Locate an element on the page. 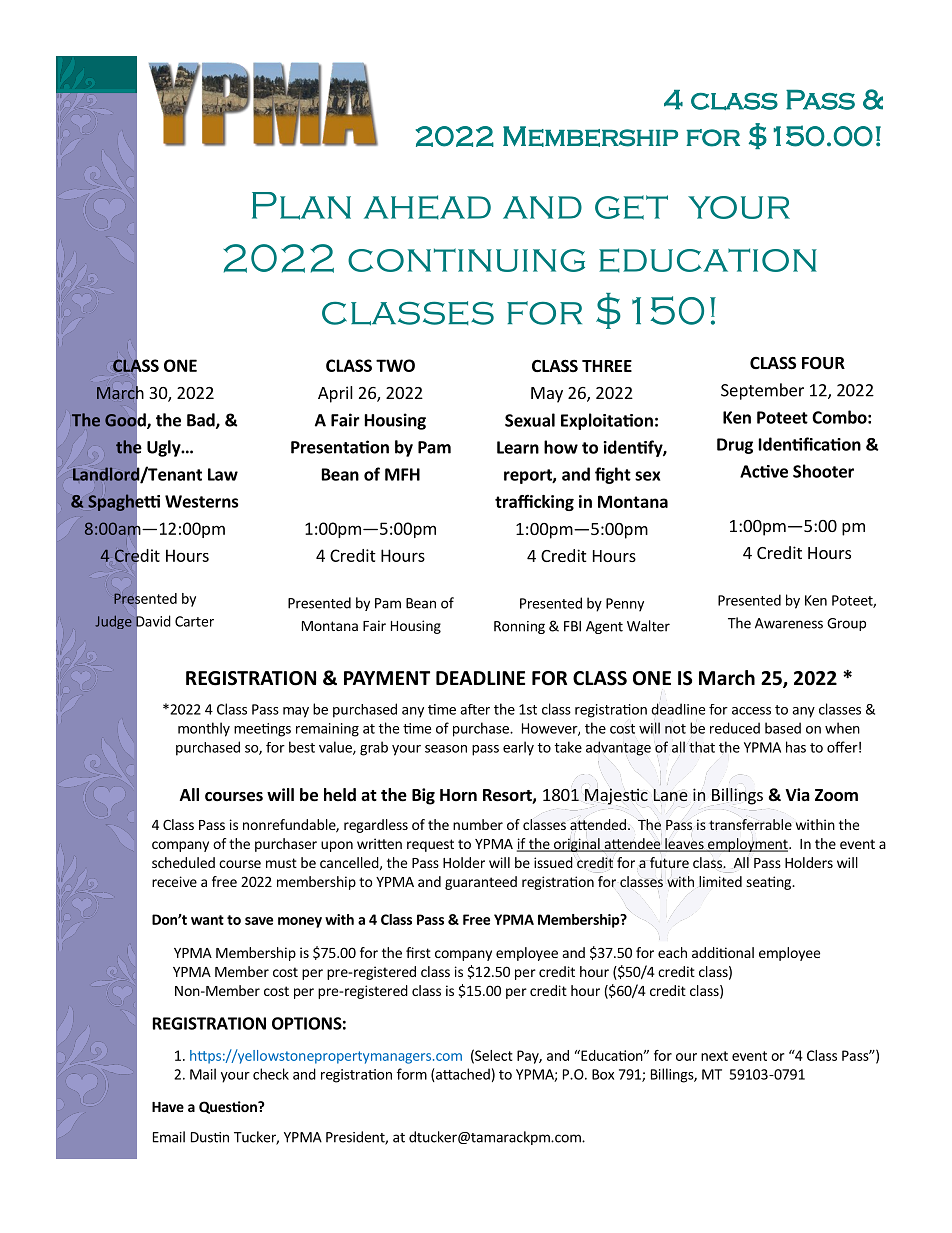 The height and width of the image is (1233, 952). Westerns is located at coordinates (201, 501).
